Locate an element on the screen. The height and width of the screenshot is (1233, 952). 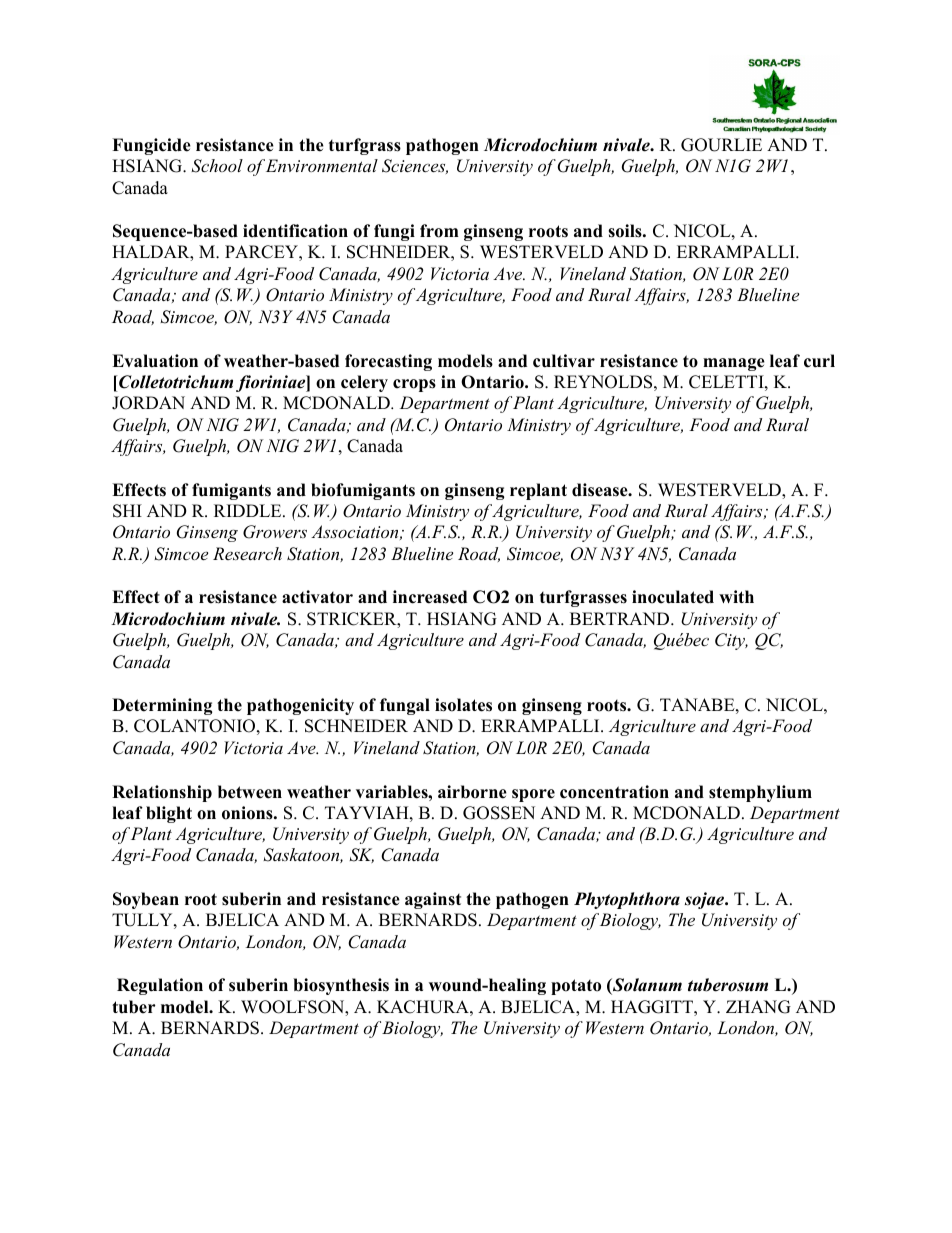
potato is located at coordinates (576, 987).
